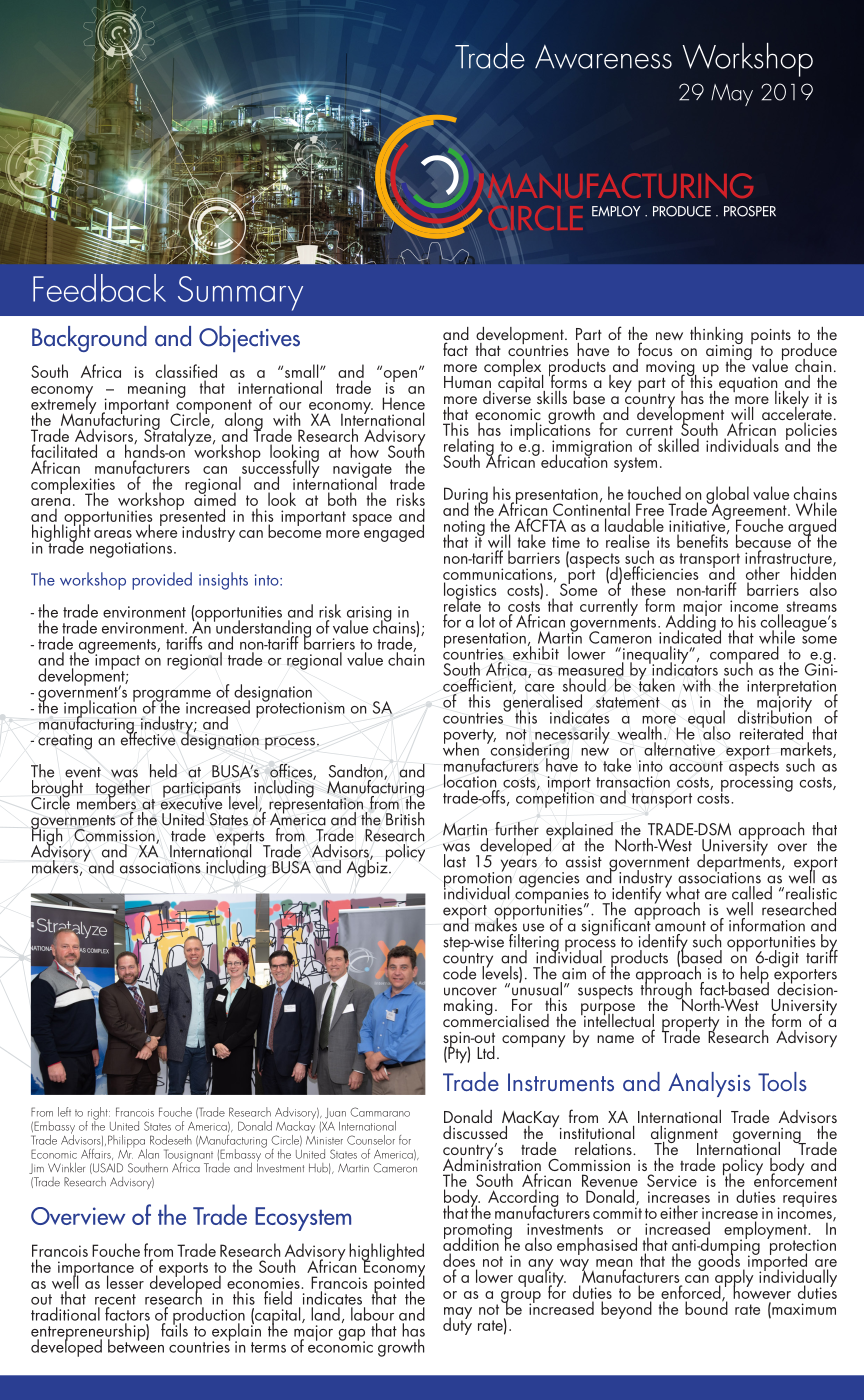 Image resolution: width=864 pixels, height=1400 pixels. I want to click on Analysis, so click(709, 1084).
